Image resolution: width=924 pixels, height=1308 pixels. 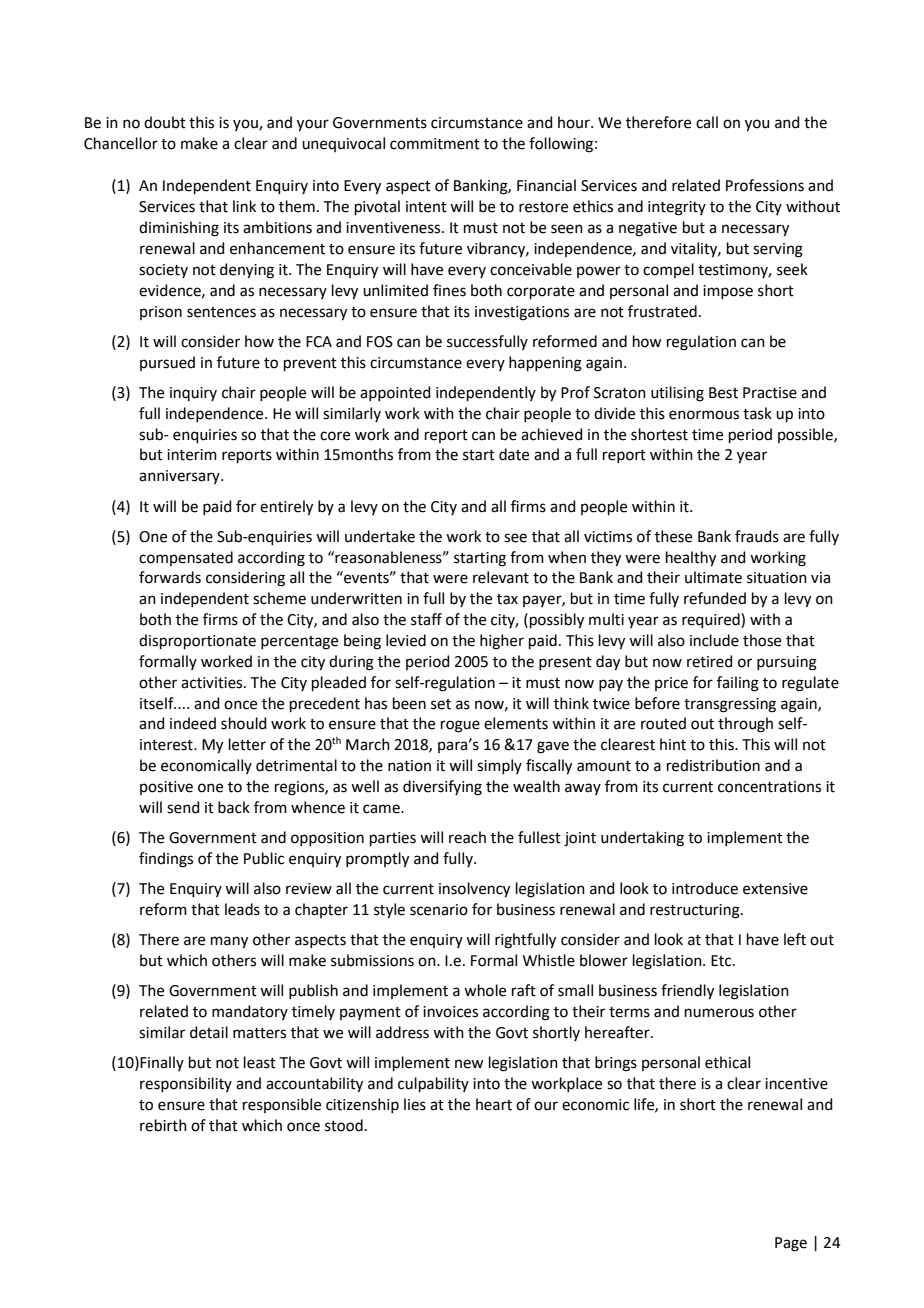 I want to click on rebirth, so click(x=163, y=1125).
